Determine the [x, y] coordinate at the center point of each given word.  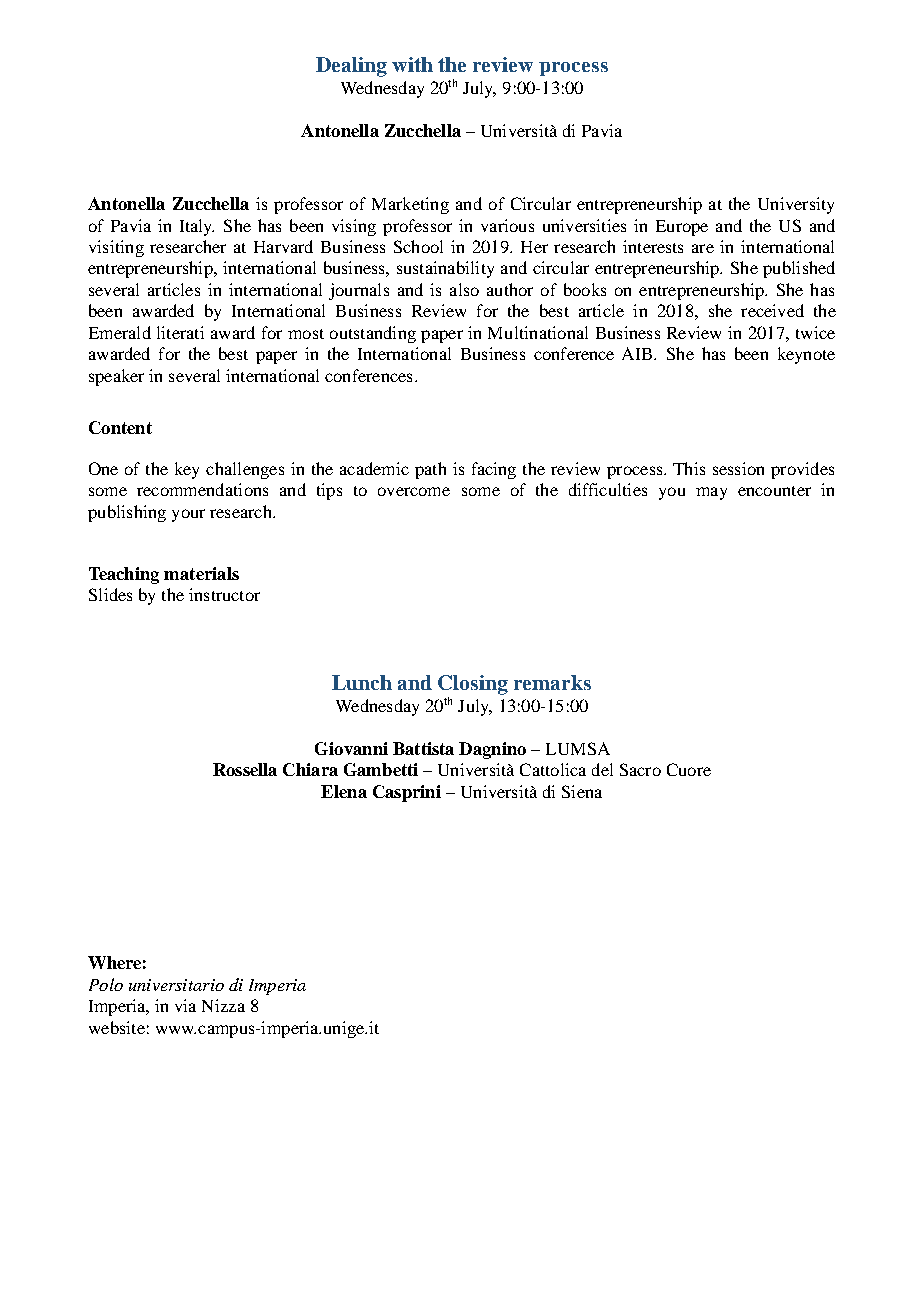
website [117, 1027]
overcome [414, 491]
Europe [682, 228]
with [412, 64]
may [711, 493]
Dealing [351, 67]
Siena [582, 791]
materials [201, 573]
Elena [344, 791]
